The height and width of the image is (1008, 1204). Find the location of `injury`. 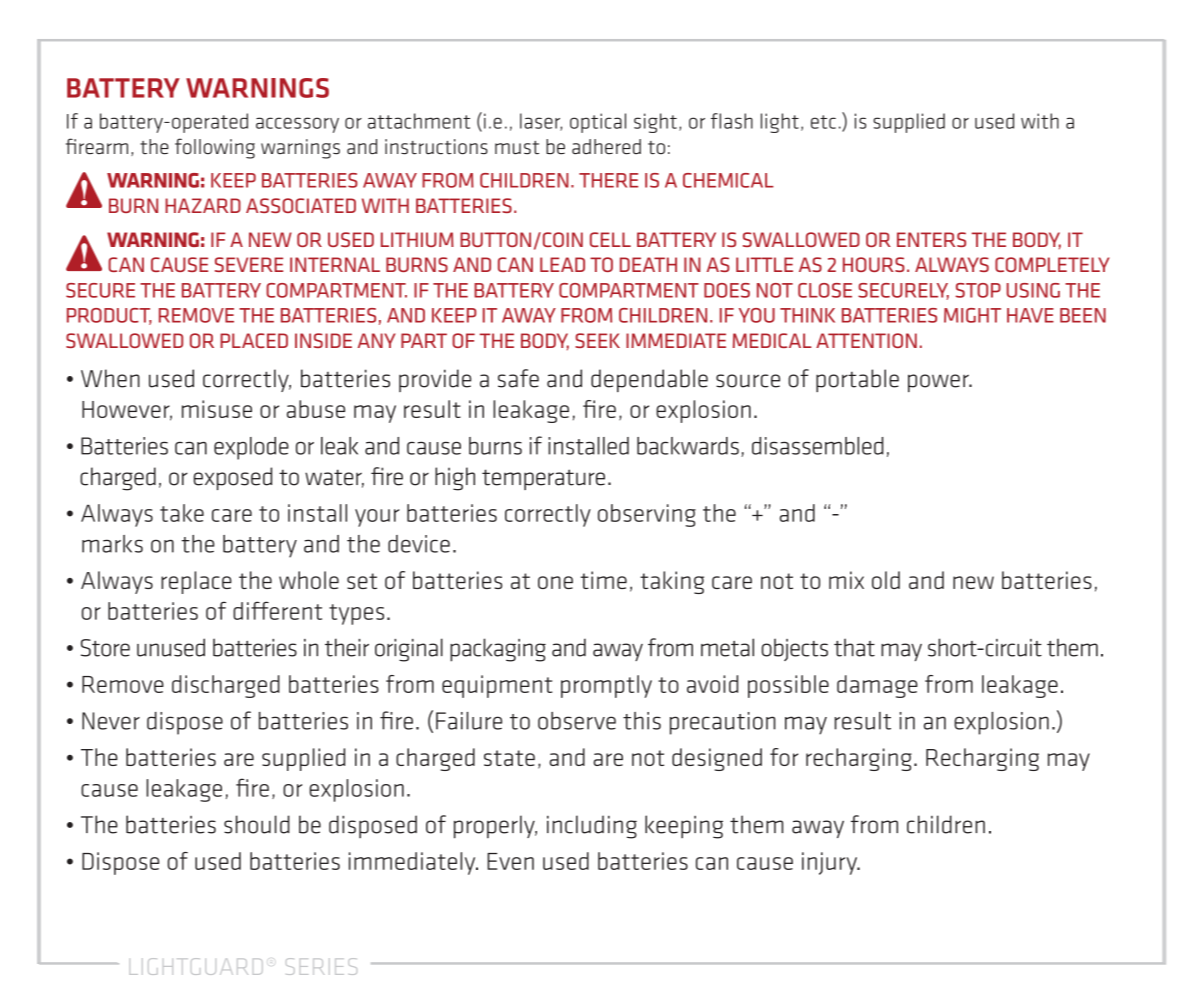

injury is located at coordinates (831, 863).
